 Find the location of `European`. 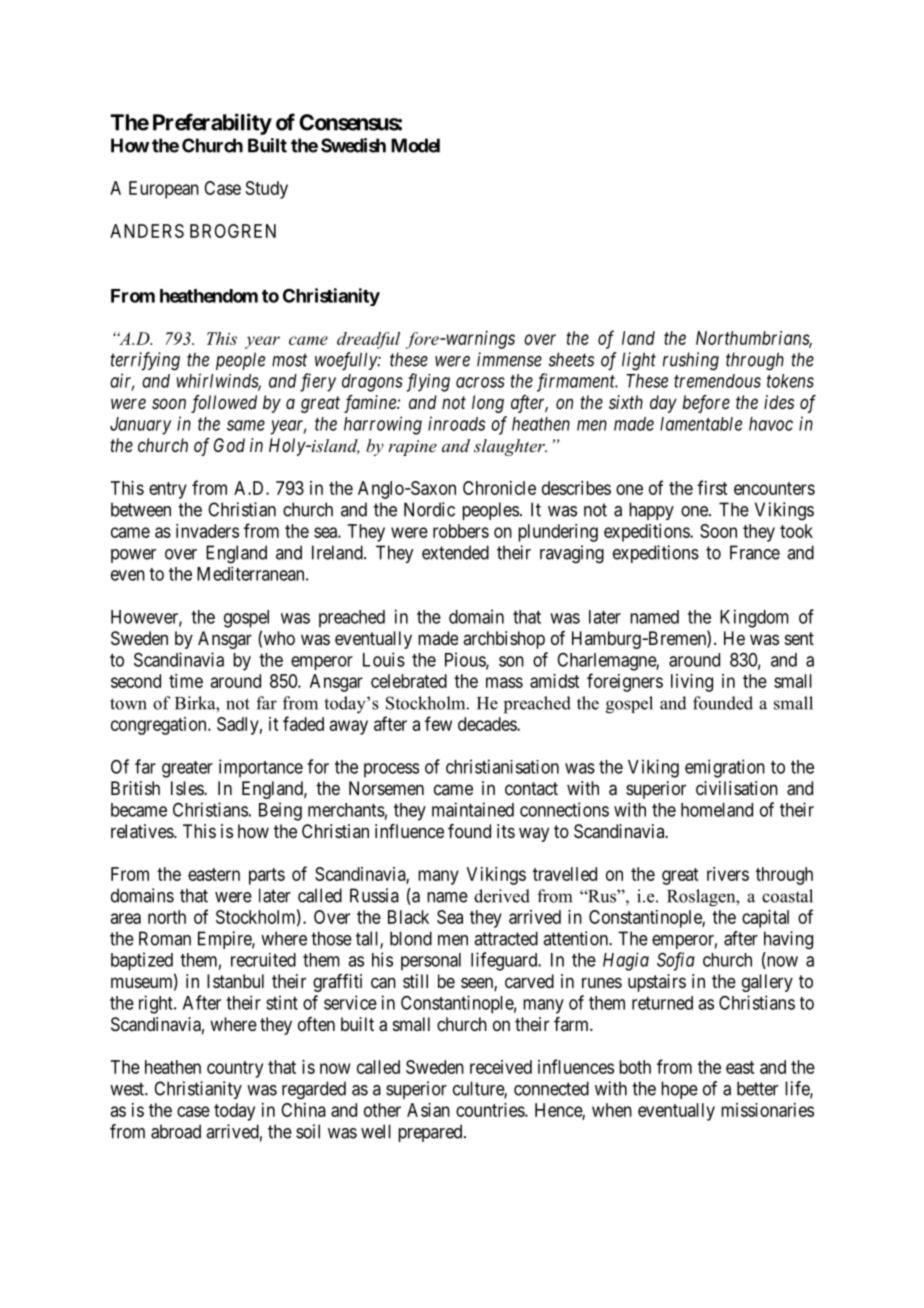

European is located at coordinates (164, 190).
